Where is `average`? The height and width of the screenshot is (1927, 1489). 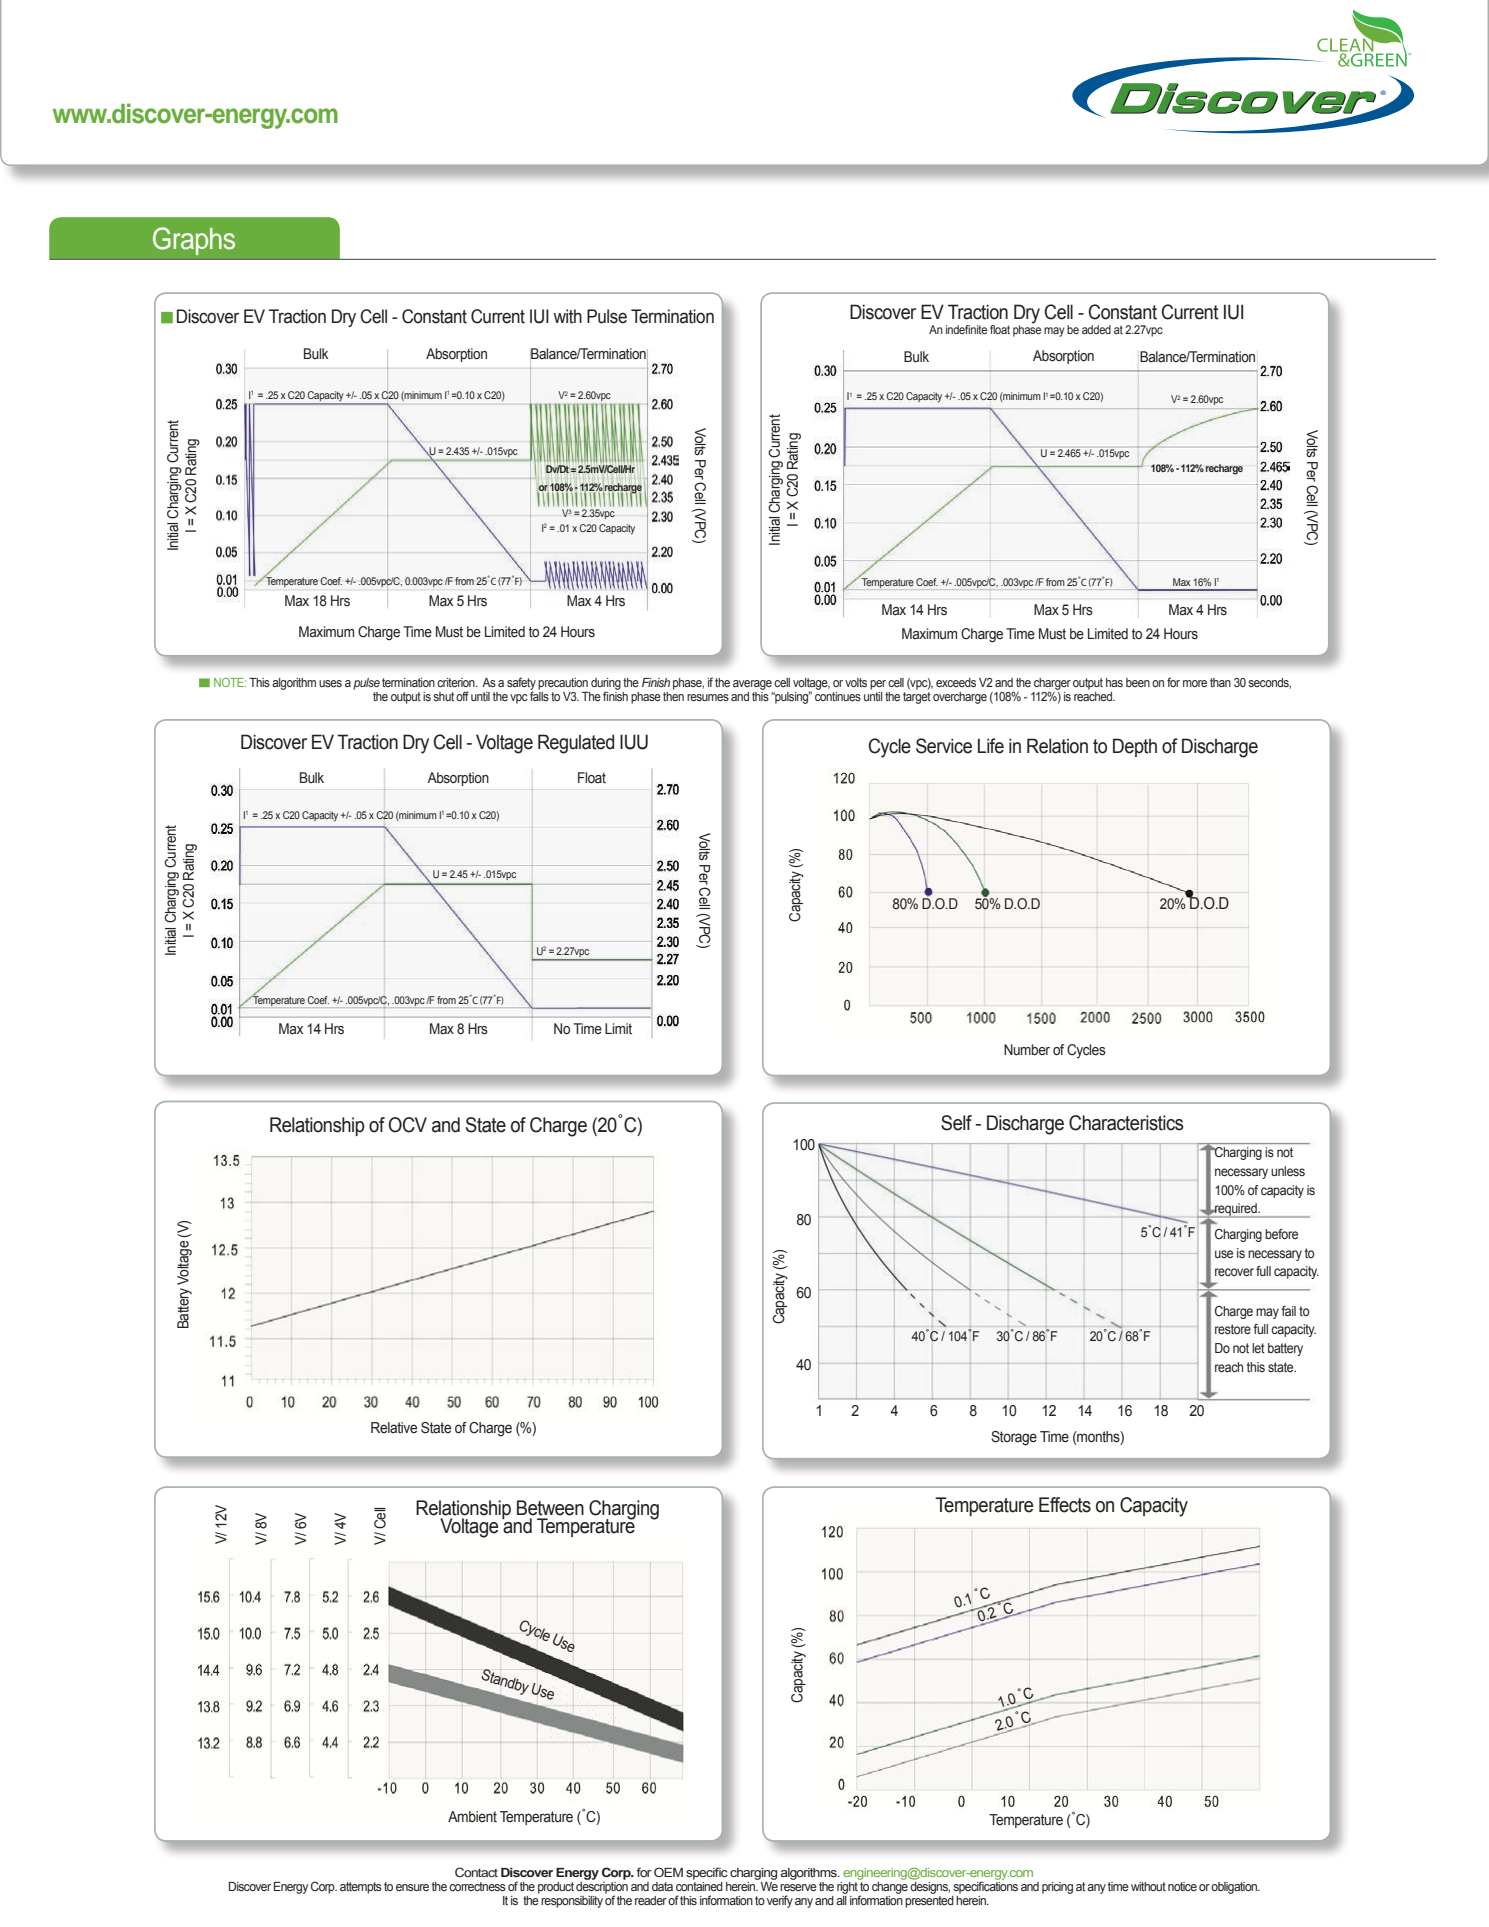 average is located at coordinates (752, 685).
